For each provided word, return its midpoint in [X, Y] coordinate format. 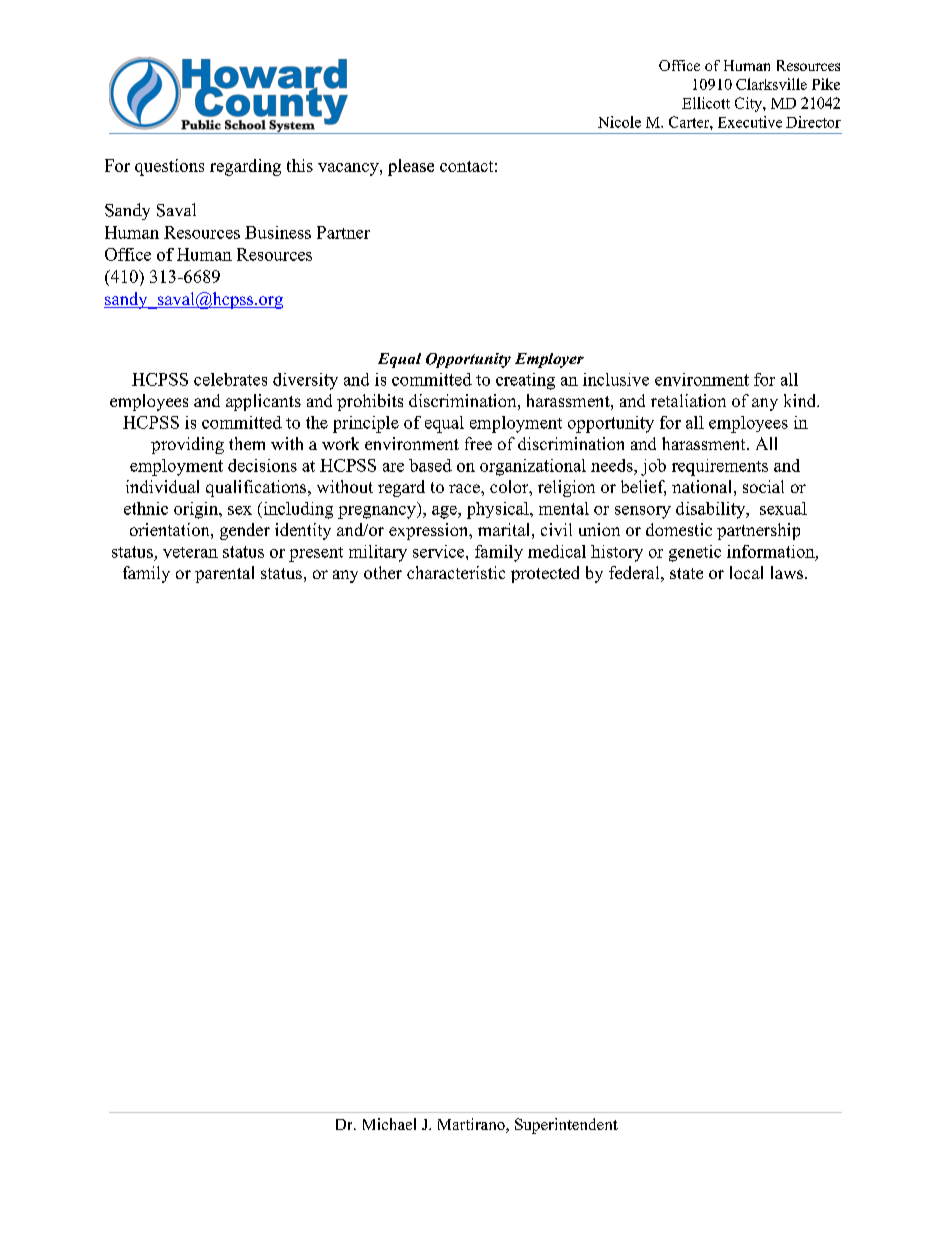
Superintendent [566, 1126]
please [411, 167]
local [746, 572]
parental [224, 574]
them [247, 443]
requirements [720, 467]
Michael [389, 1124]
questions [169, 167]
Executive [750, 122]
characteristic [456, 572]
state [686, 573]
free [478, 443]
